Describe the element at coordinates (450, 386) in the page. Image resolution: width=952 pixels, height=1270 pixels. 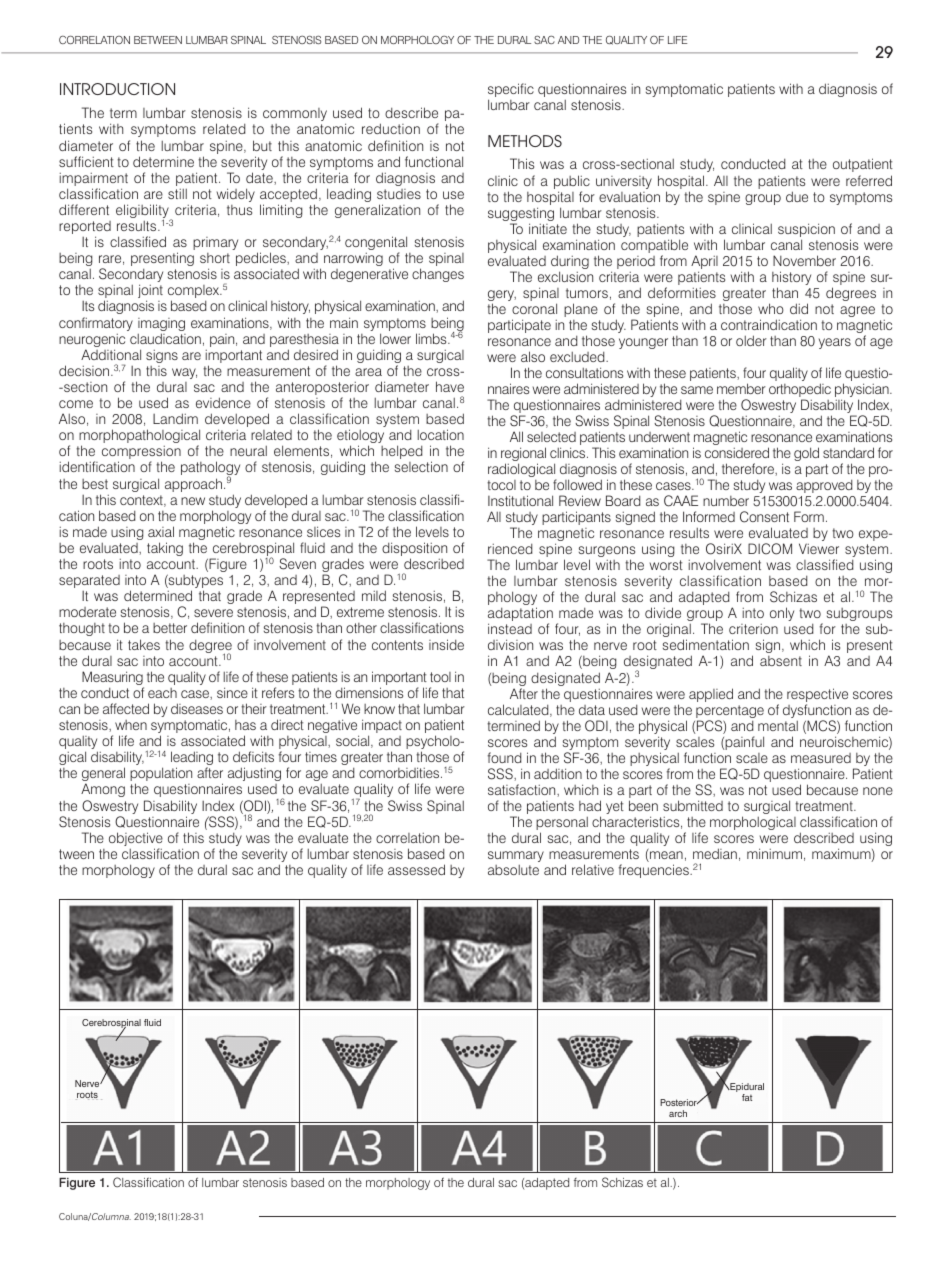
I see `have` at that location.
